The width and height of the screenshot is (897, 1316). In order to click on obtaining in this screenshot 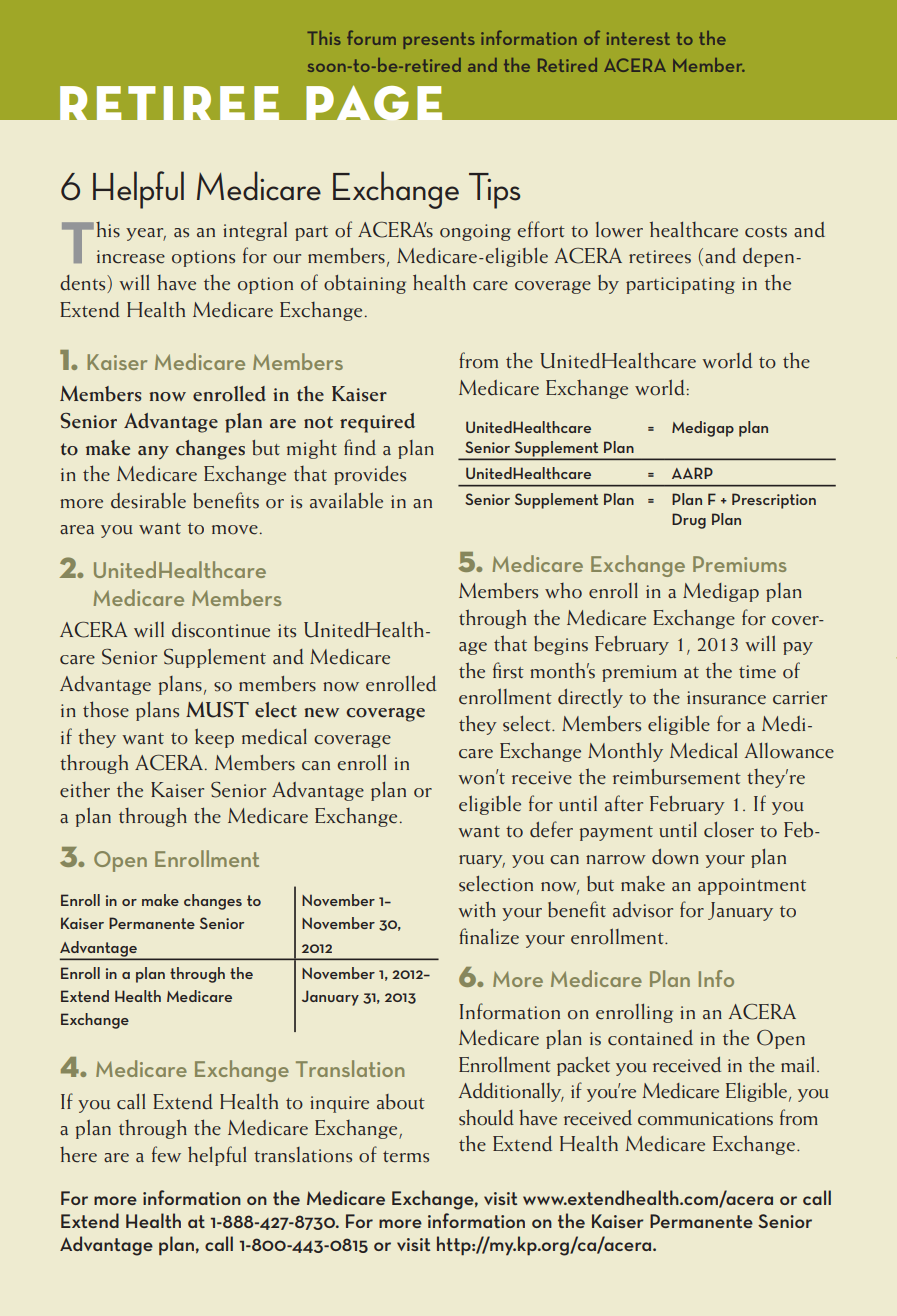, I will do `click(365, 284)`.
